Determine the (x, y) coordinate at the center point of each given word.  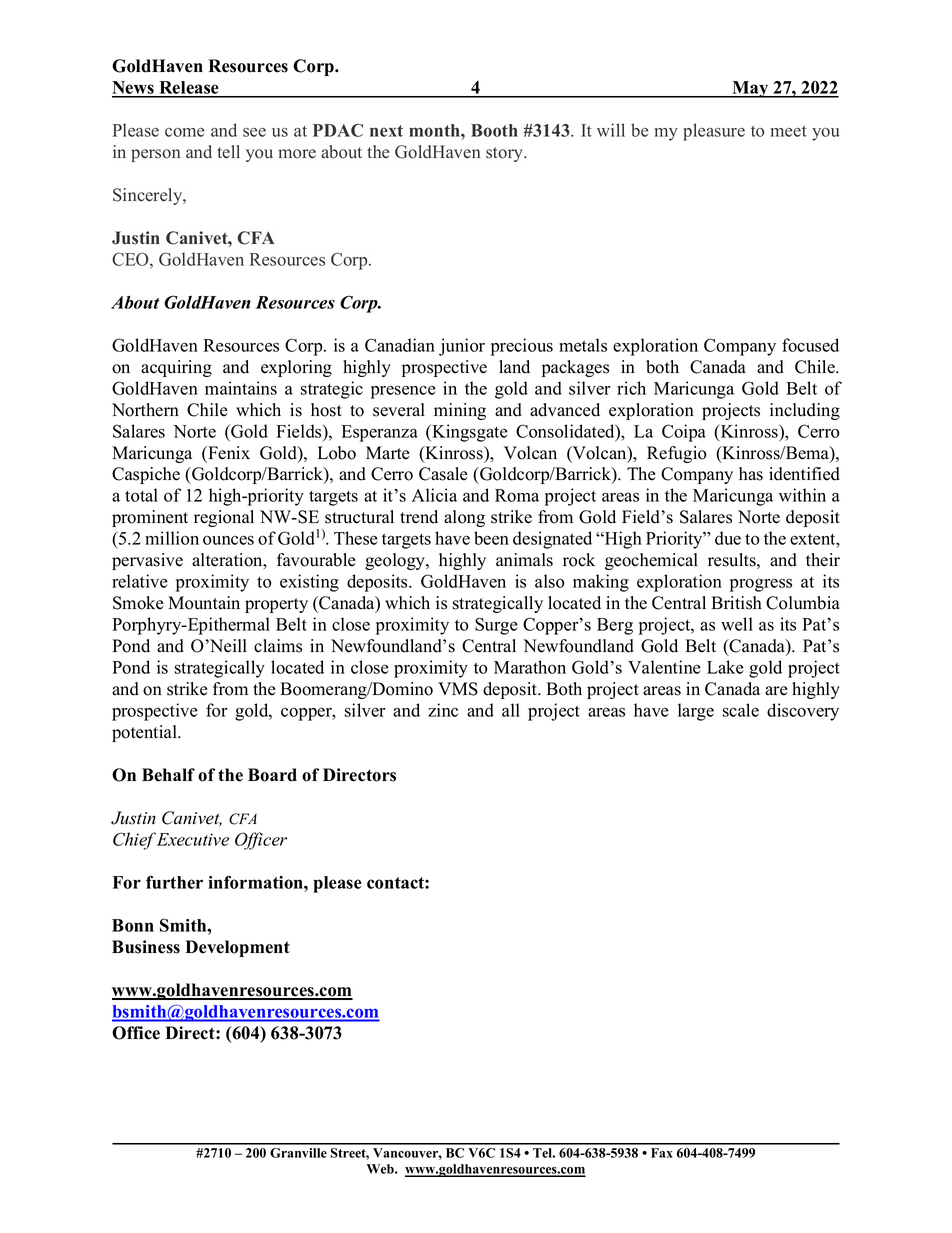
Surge (496, 626)
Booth (494, 130)
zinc (443, 710)
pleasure (714, 132)
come (184, 132)
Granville (298, 1153)
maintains (241, 388)
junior (462, 347)
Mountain (204, 603)
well (737, 624)
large (696, 712)
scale (741, 710)
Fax (662, 1153)
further (174, 882)
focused (810, 345)
